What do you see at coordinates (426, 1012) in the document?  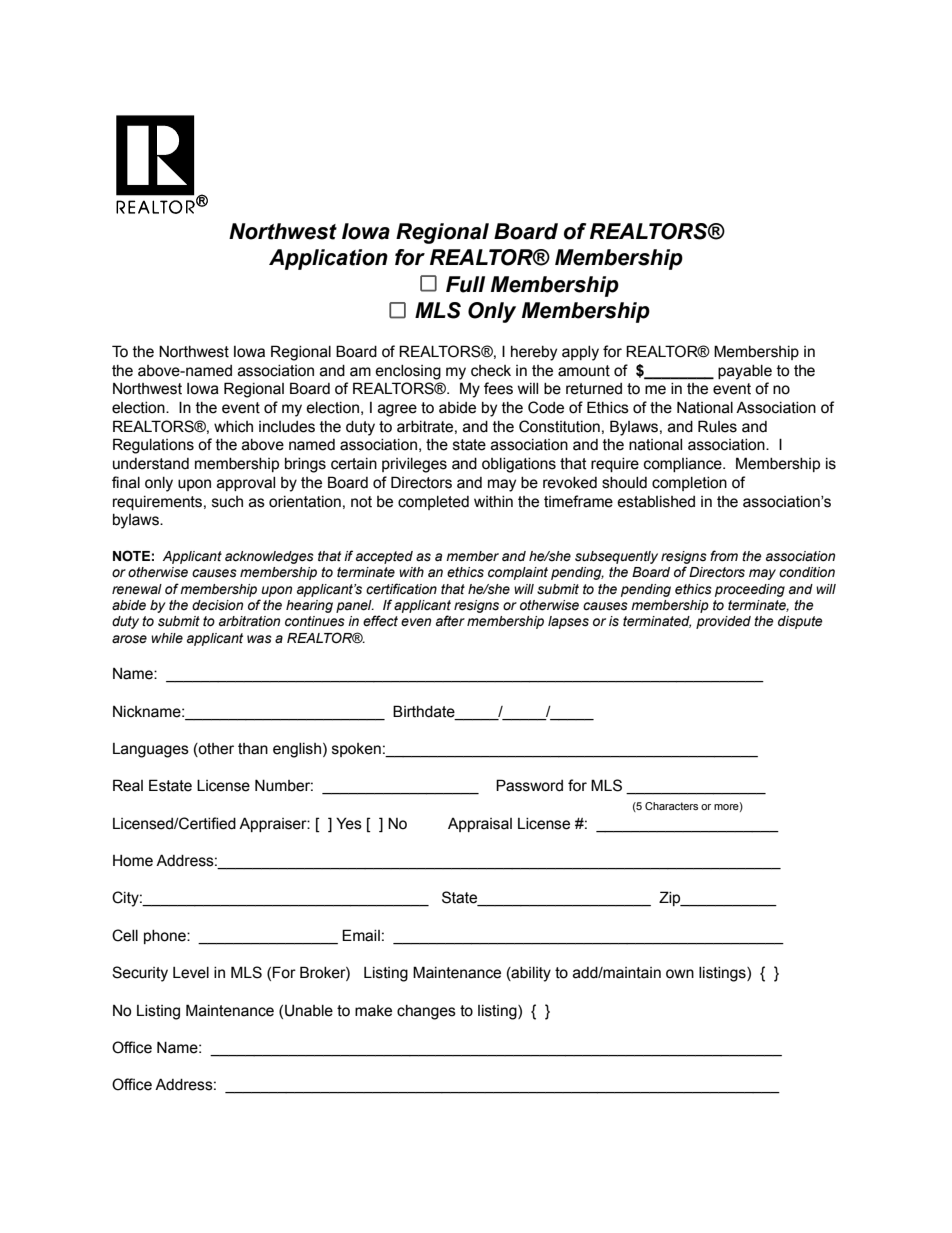 I see `changes` at bounding box center [426, 1012].
